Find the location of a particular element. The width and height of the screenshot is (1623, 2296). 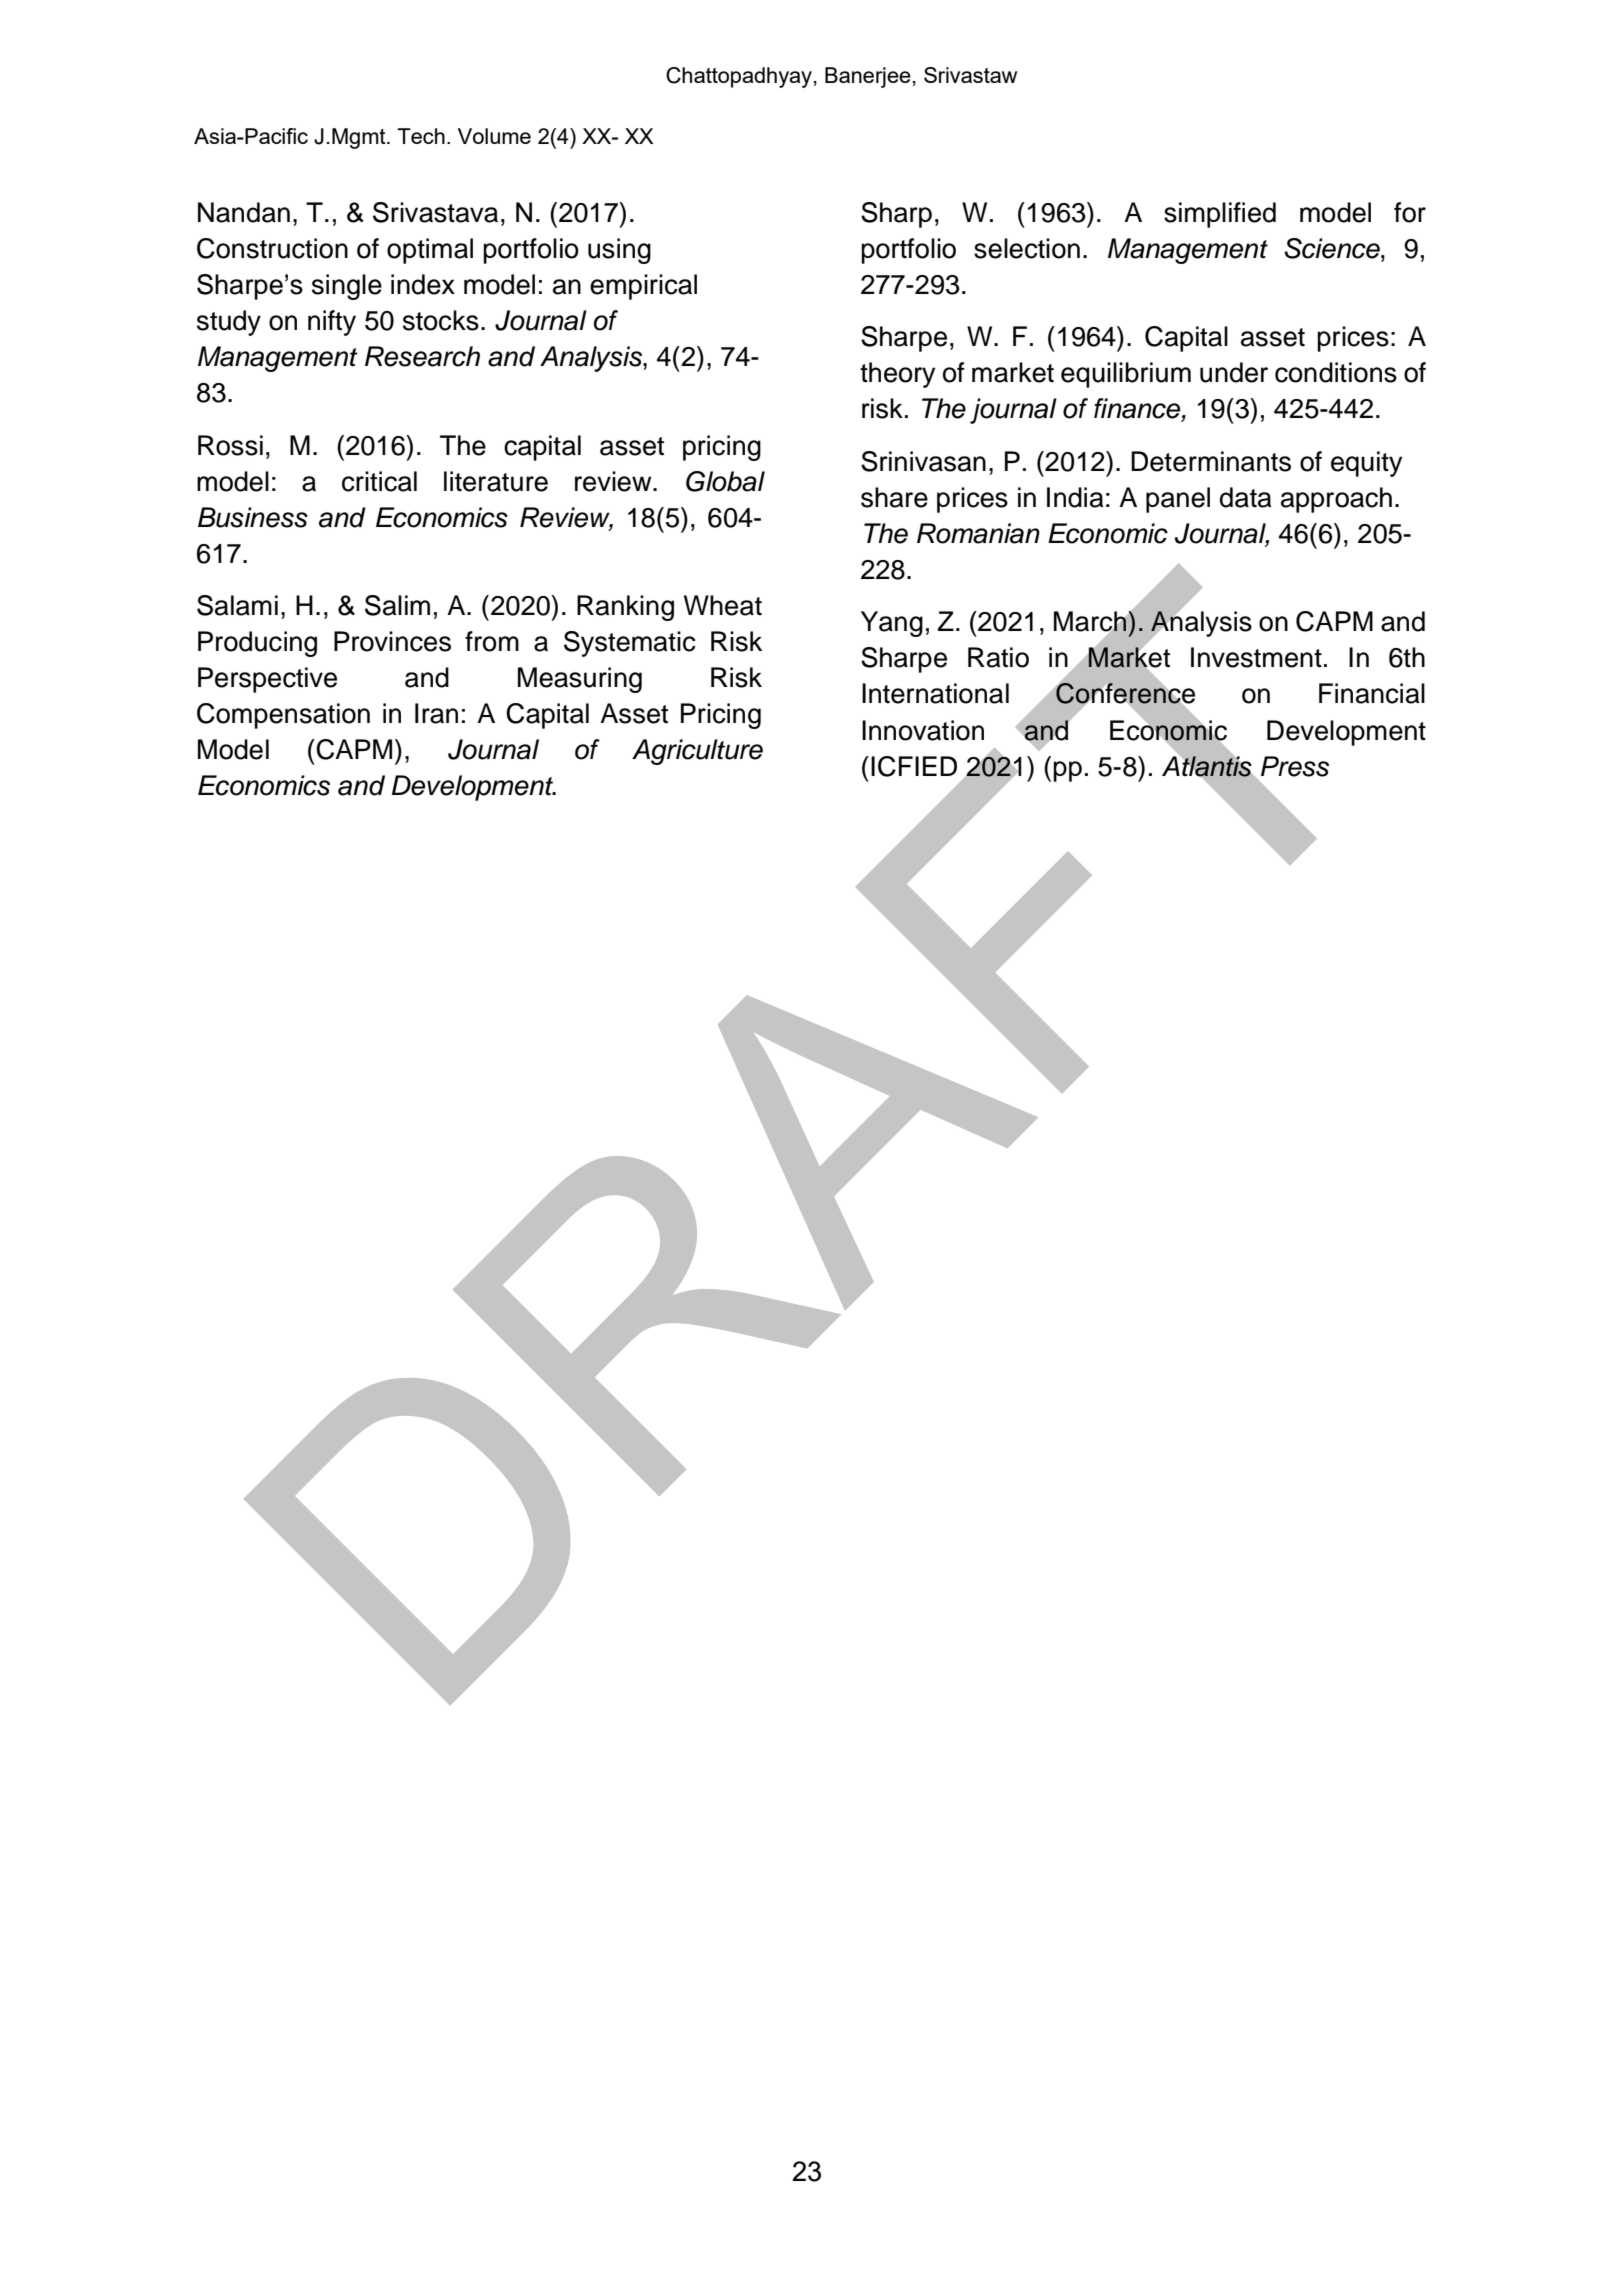

Banerjee is located at coordinates (868, 77).
